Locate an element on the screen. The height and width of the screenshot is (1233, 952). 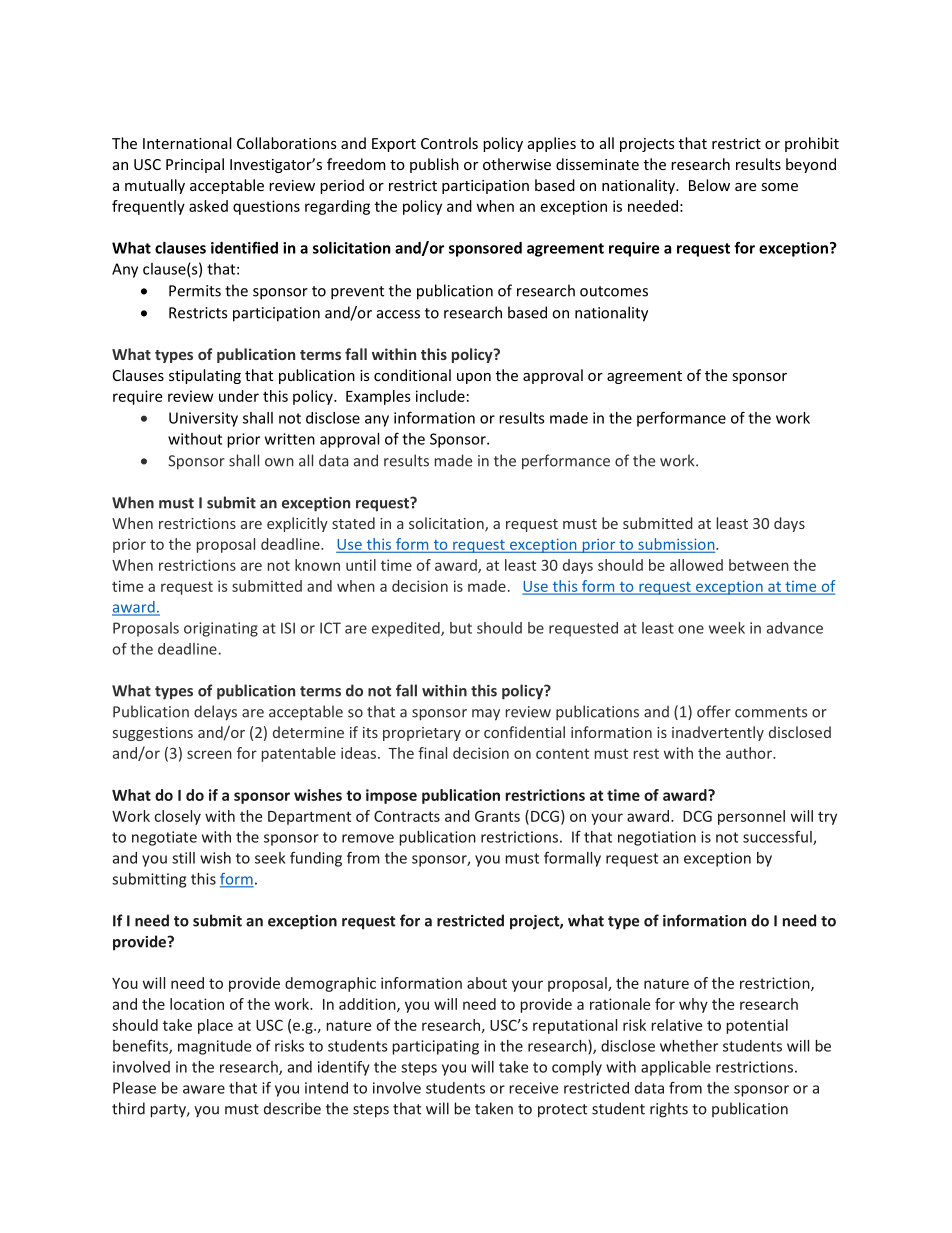
week is located at coordinates (727, 628).
